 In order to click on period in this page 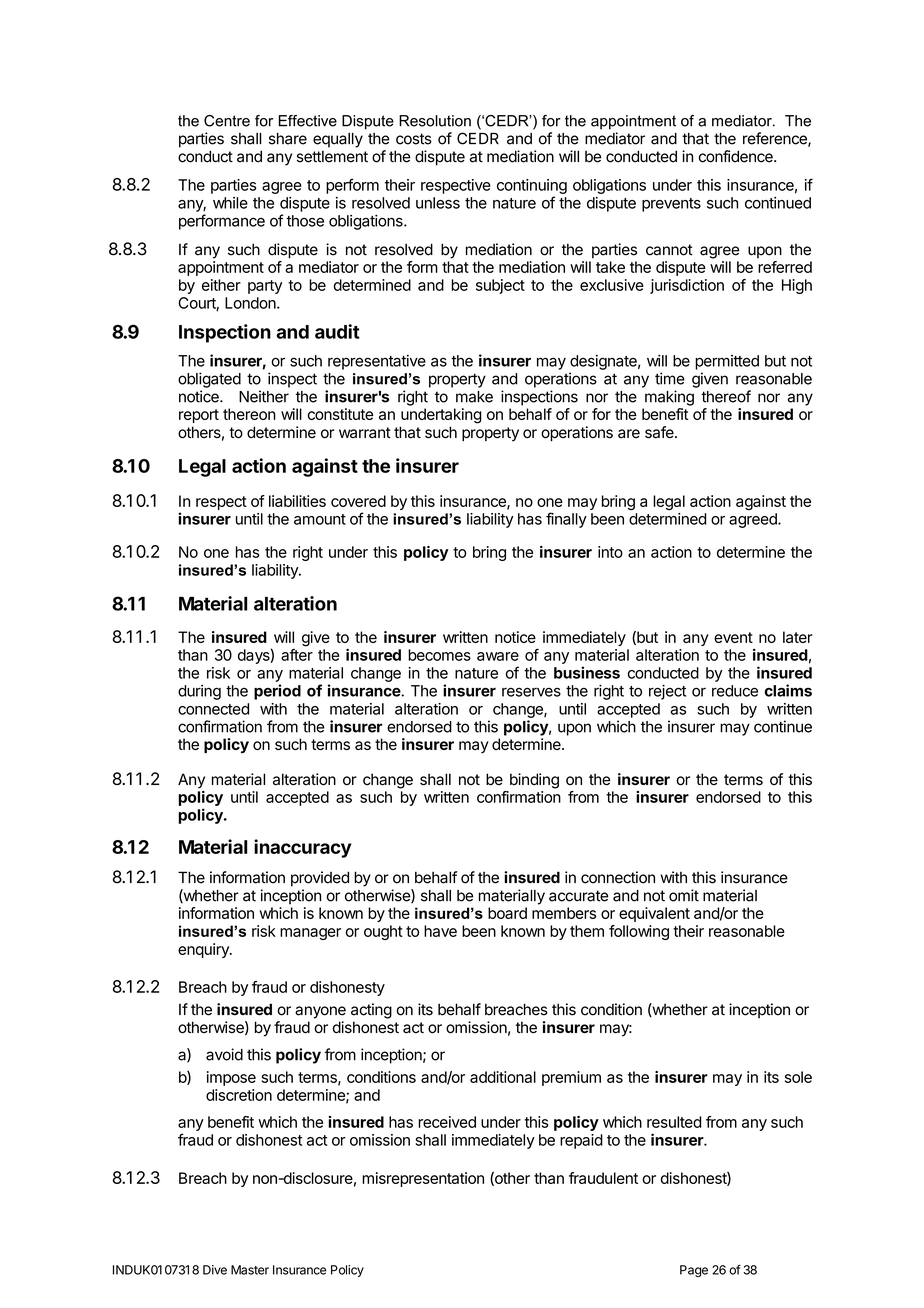, I will do `click(277, 692)`.
